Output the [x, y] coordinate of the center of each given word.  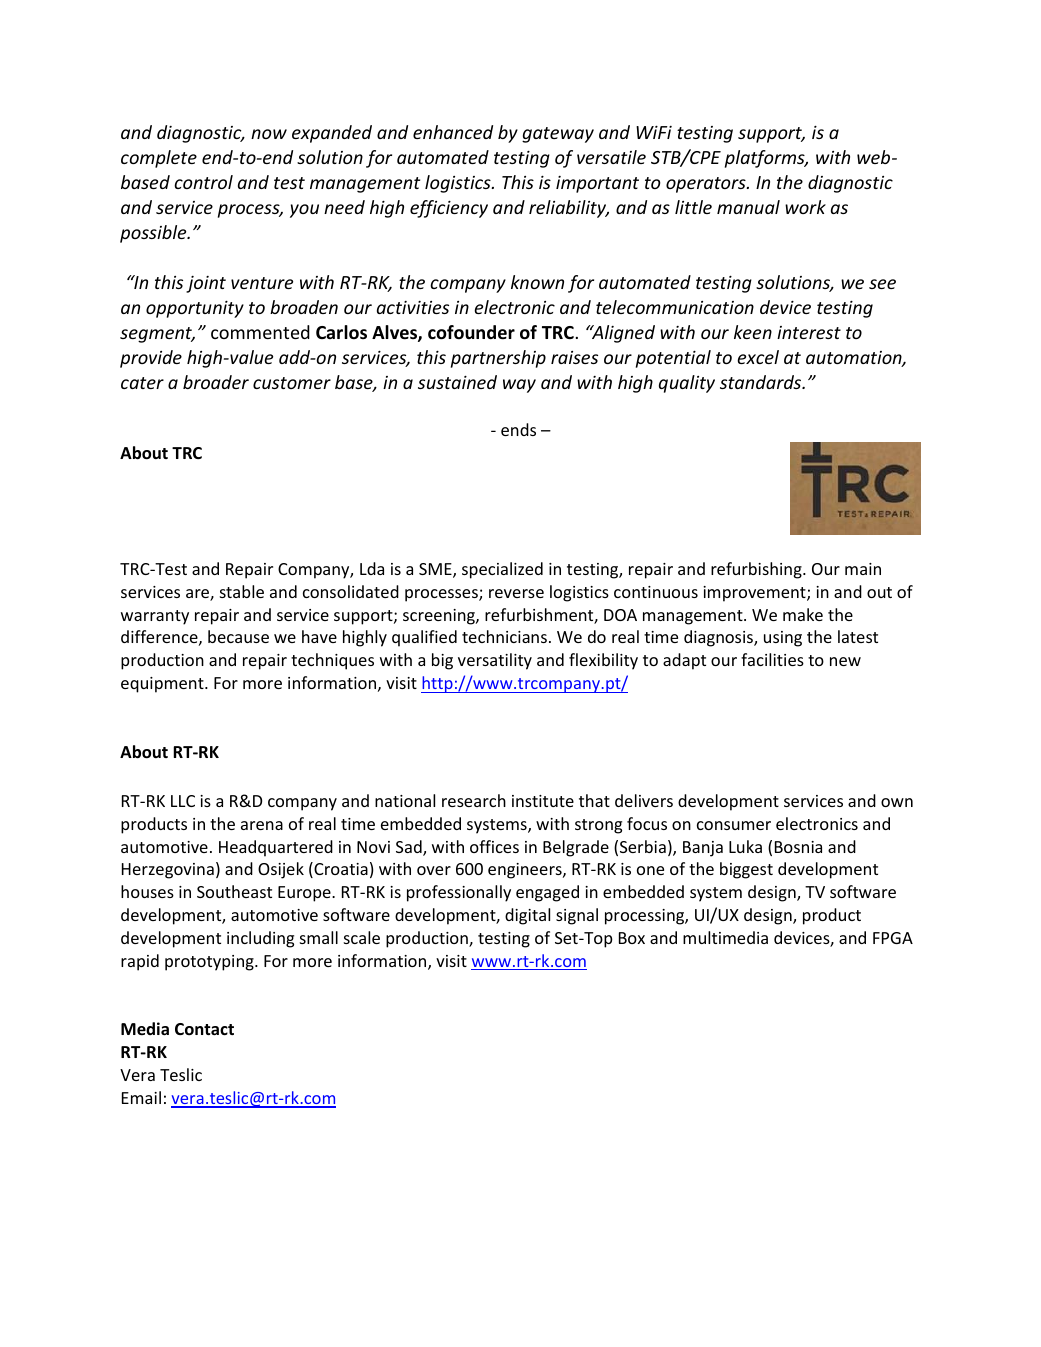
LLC [183, 801]
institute [543, 801]
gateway [558, 135]
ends [518, 429]
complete [159, 159]
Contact [204, 1029]
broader [216, 382]
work [805, 207]
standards [762, 382]
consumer [734, 825]
